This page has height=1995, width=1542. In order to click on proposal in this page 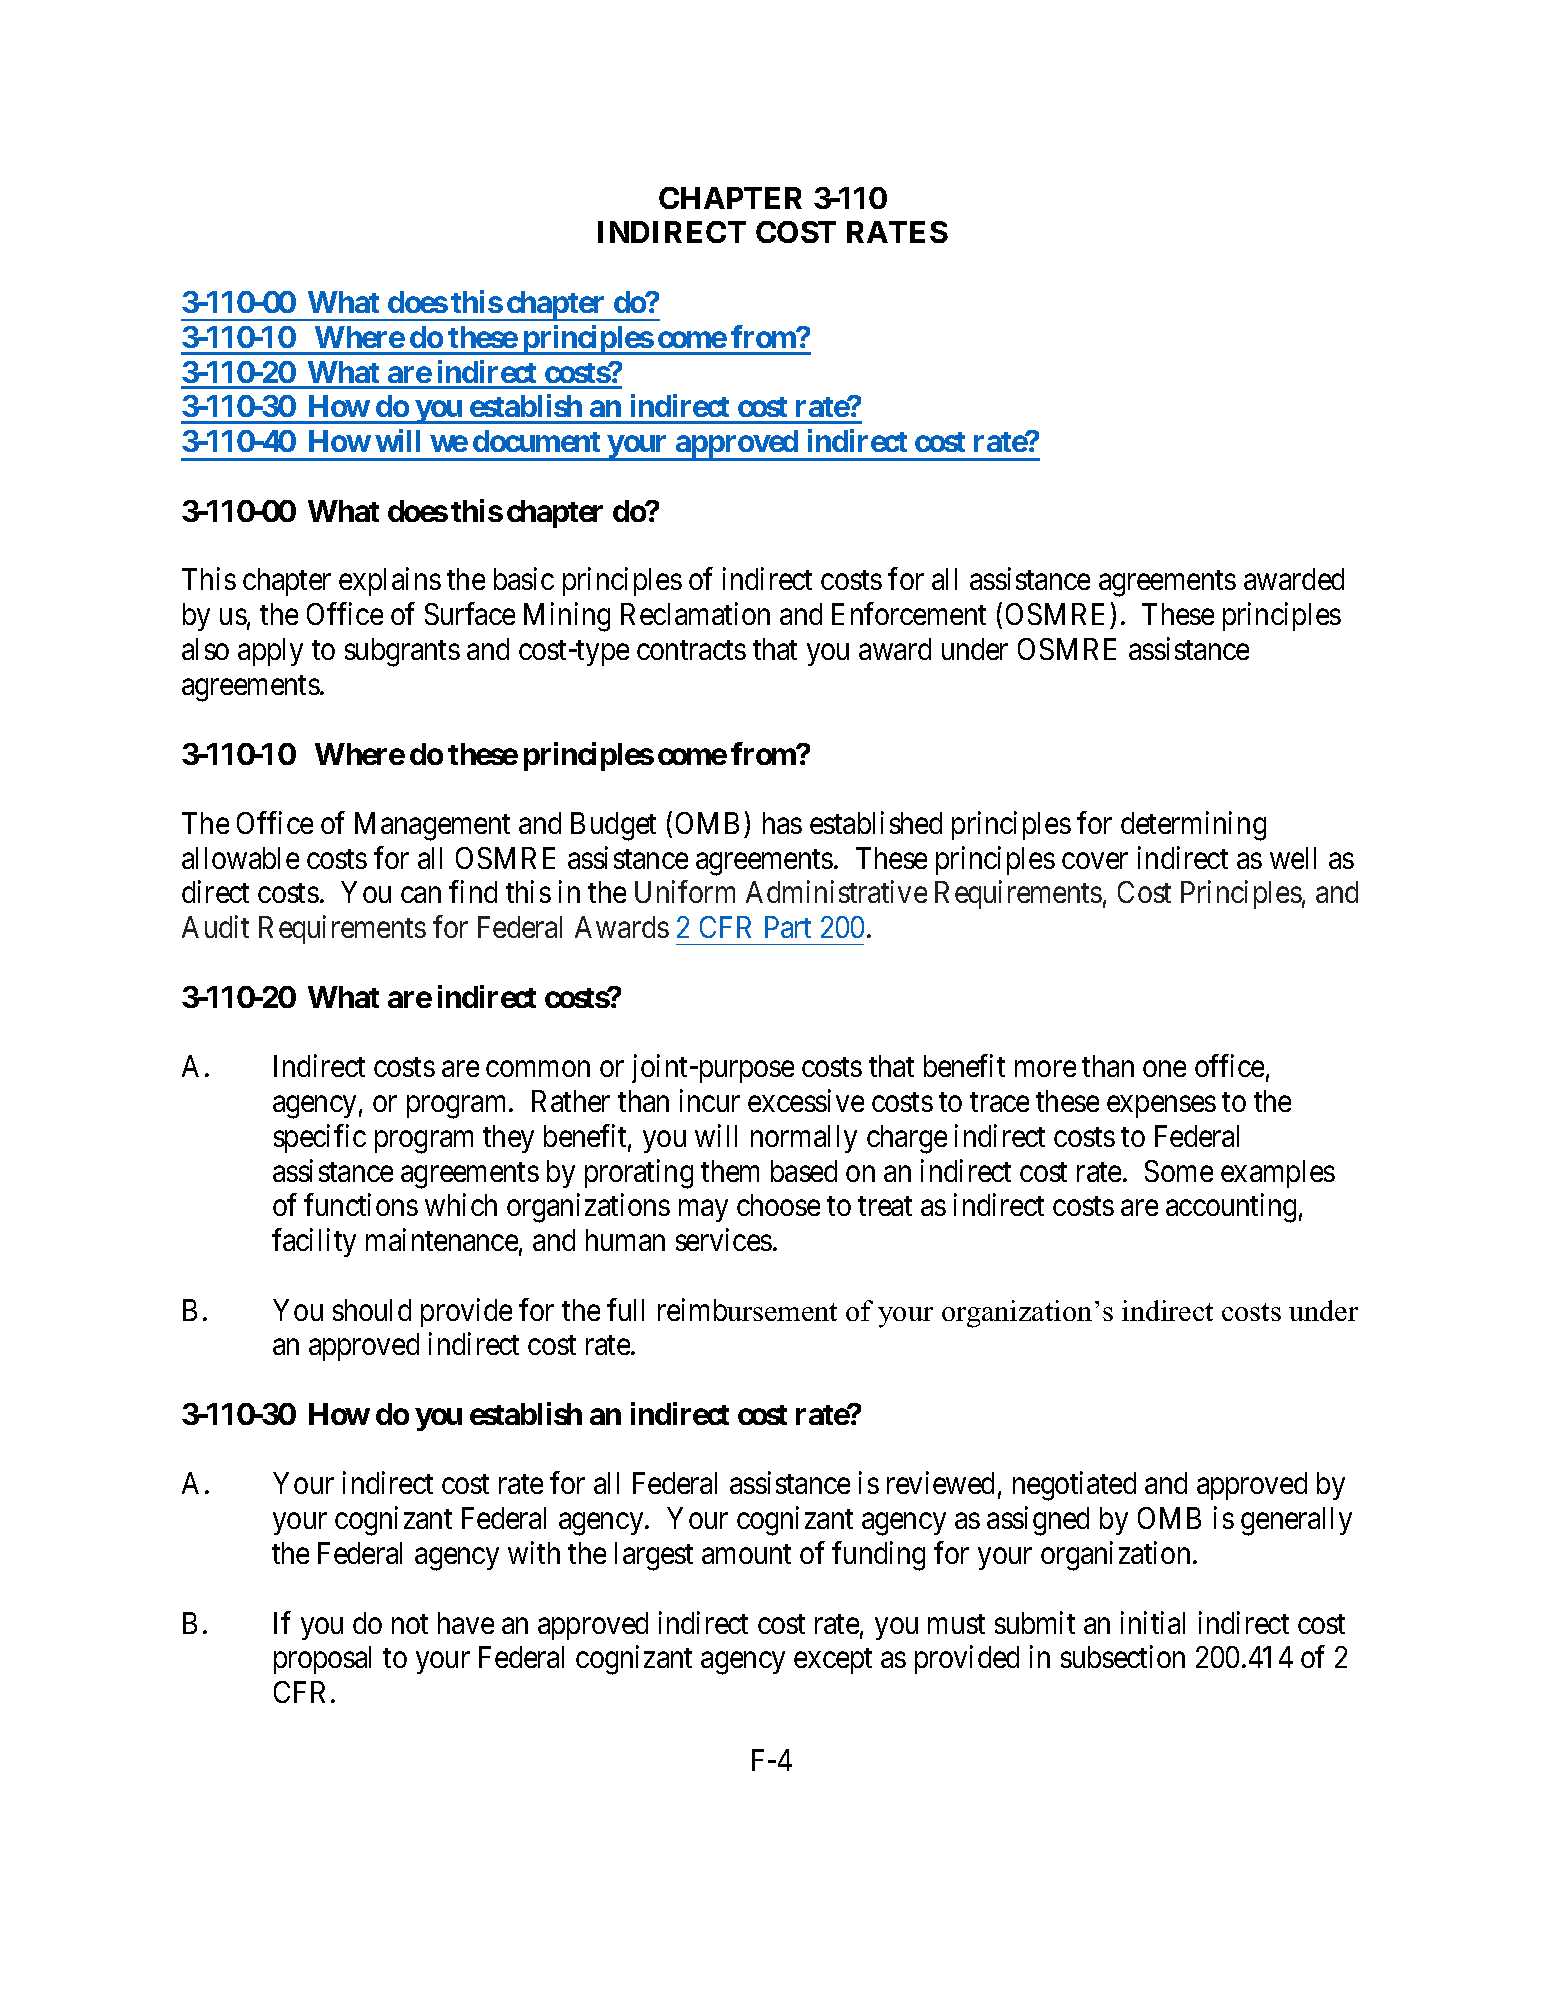, I will do `click(322, 1660)`.
